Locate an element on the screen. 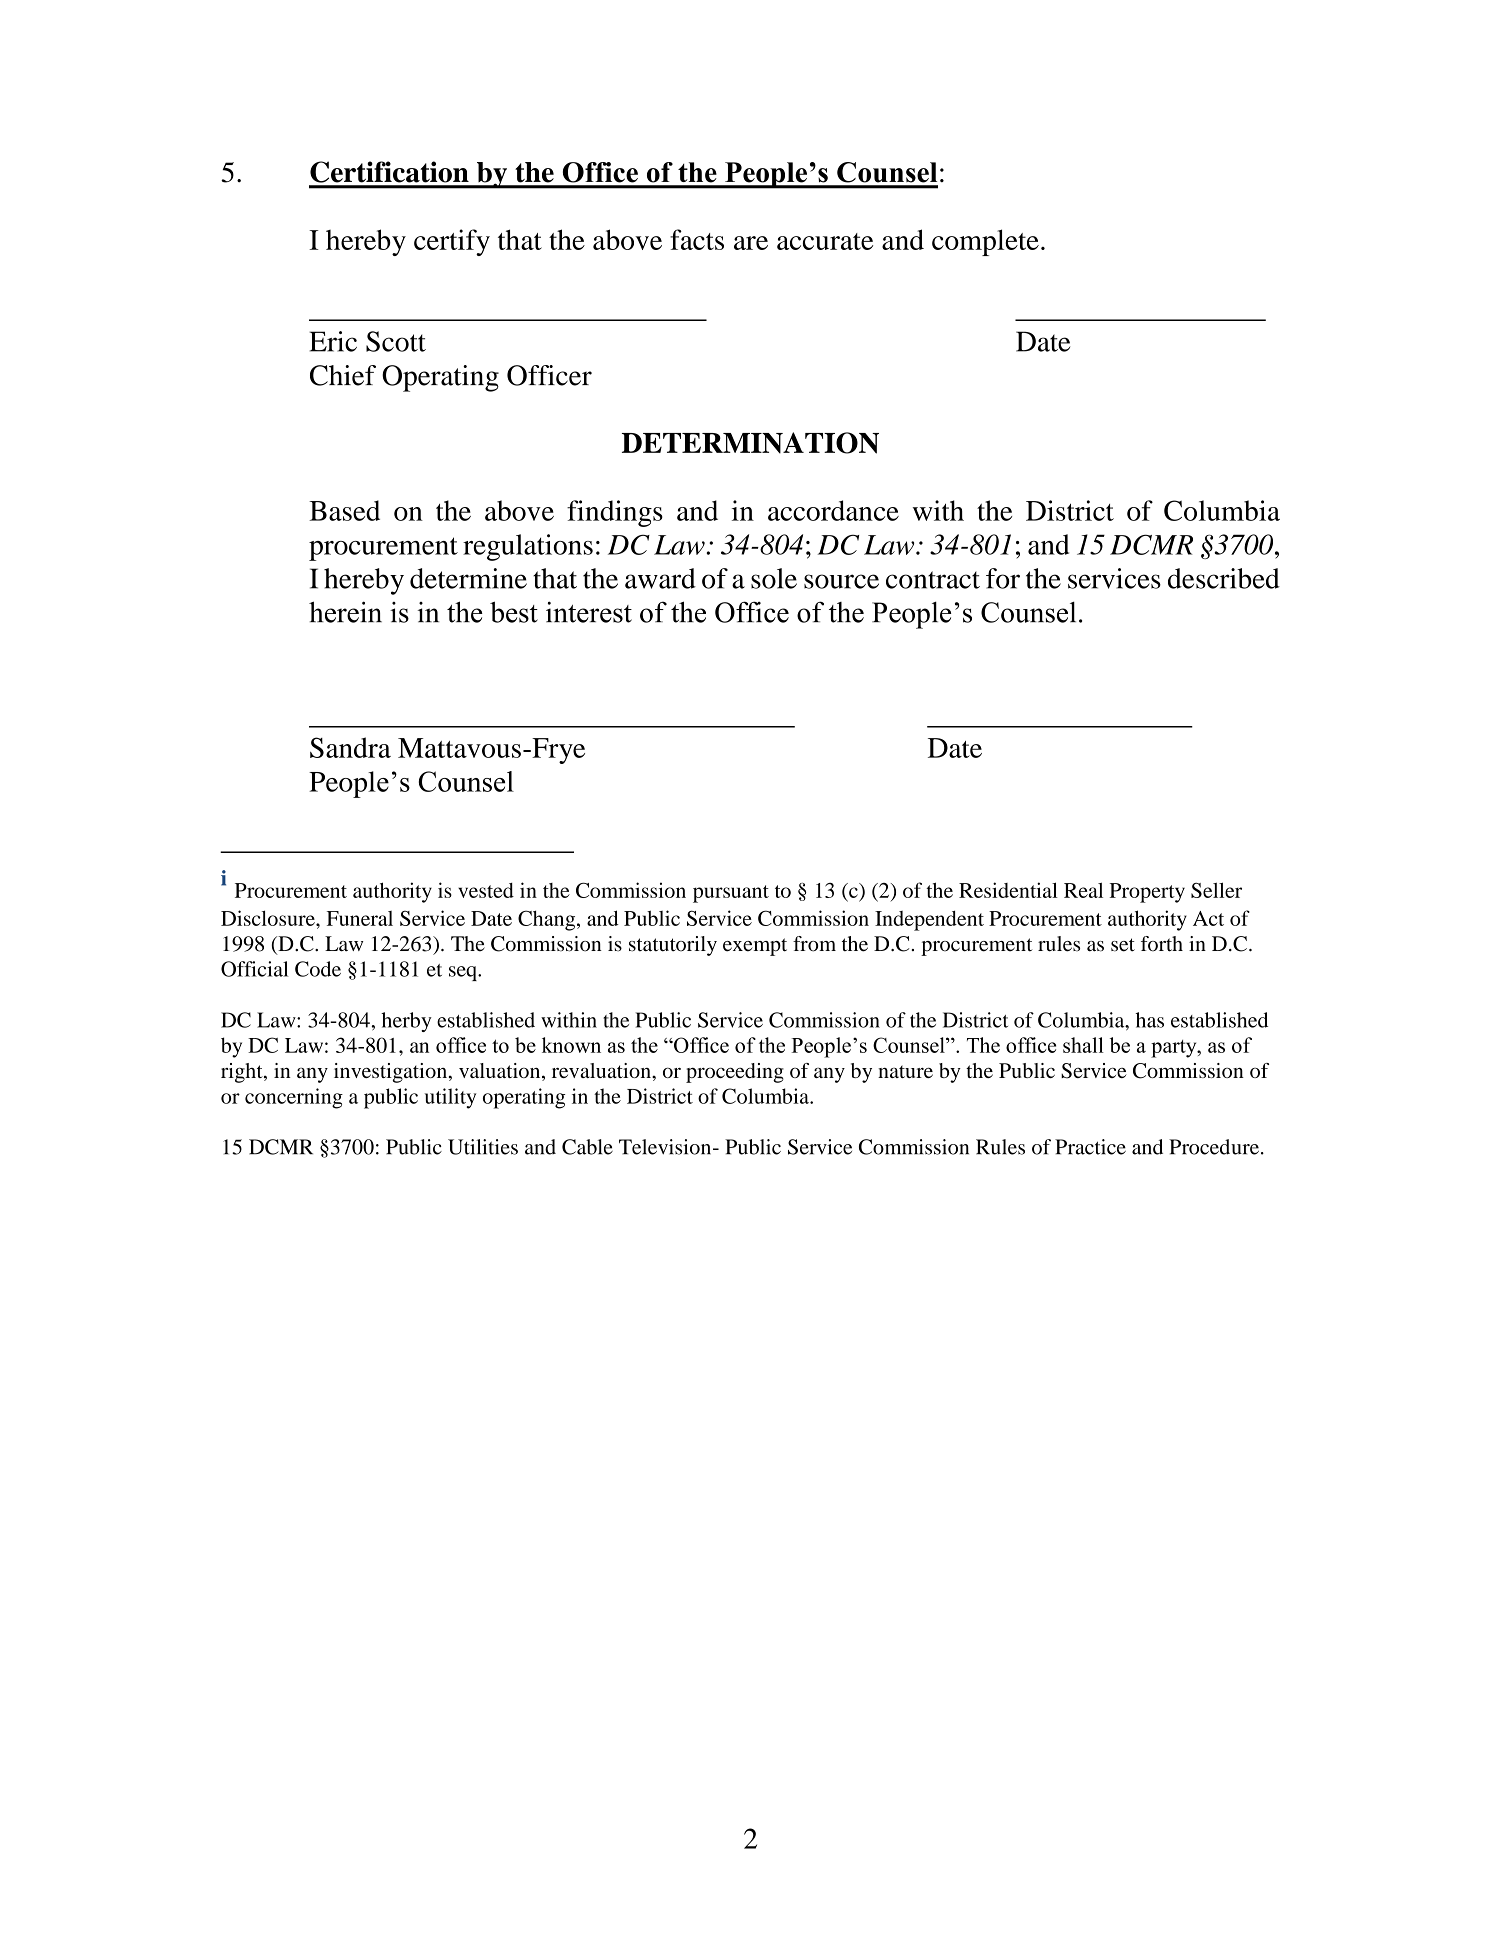  Practice is located at coordinates (1090, 1147).
